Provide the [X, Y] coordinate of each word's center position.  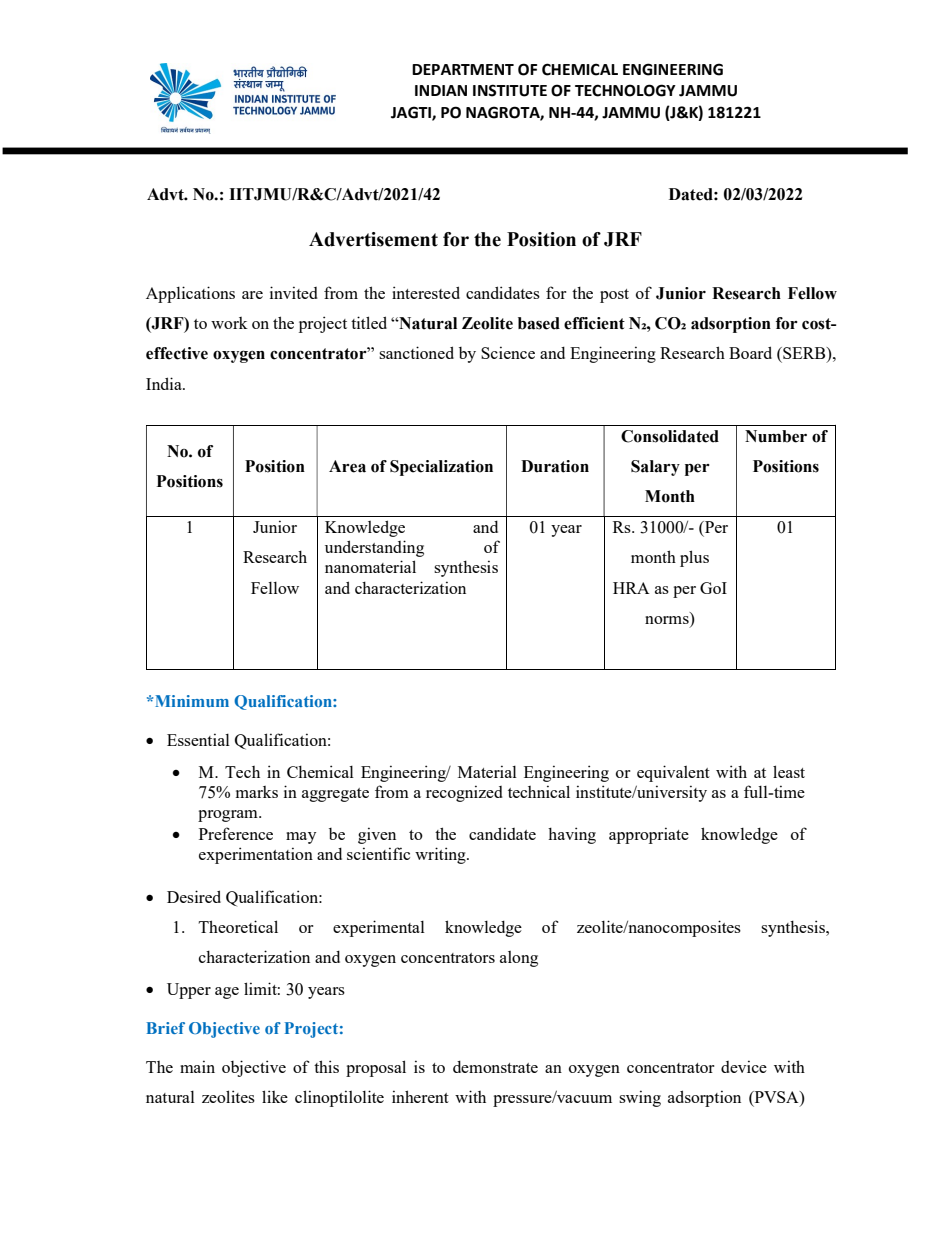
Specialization [441, 468]
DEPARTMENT [463, 69]
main [197, 1066]
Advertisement [373, 239]
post [614, 296]
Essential [198, 739]
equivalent [673, 773]
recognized [464, 793]
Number [776, 436]
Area [347, 466]
